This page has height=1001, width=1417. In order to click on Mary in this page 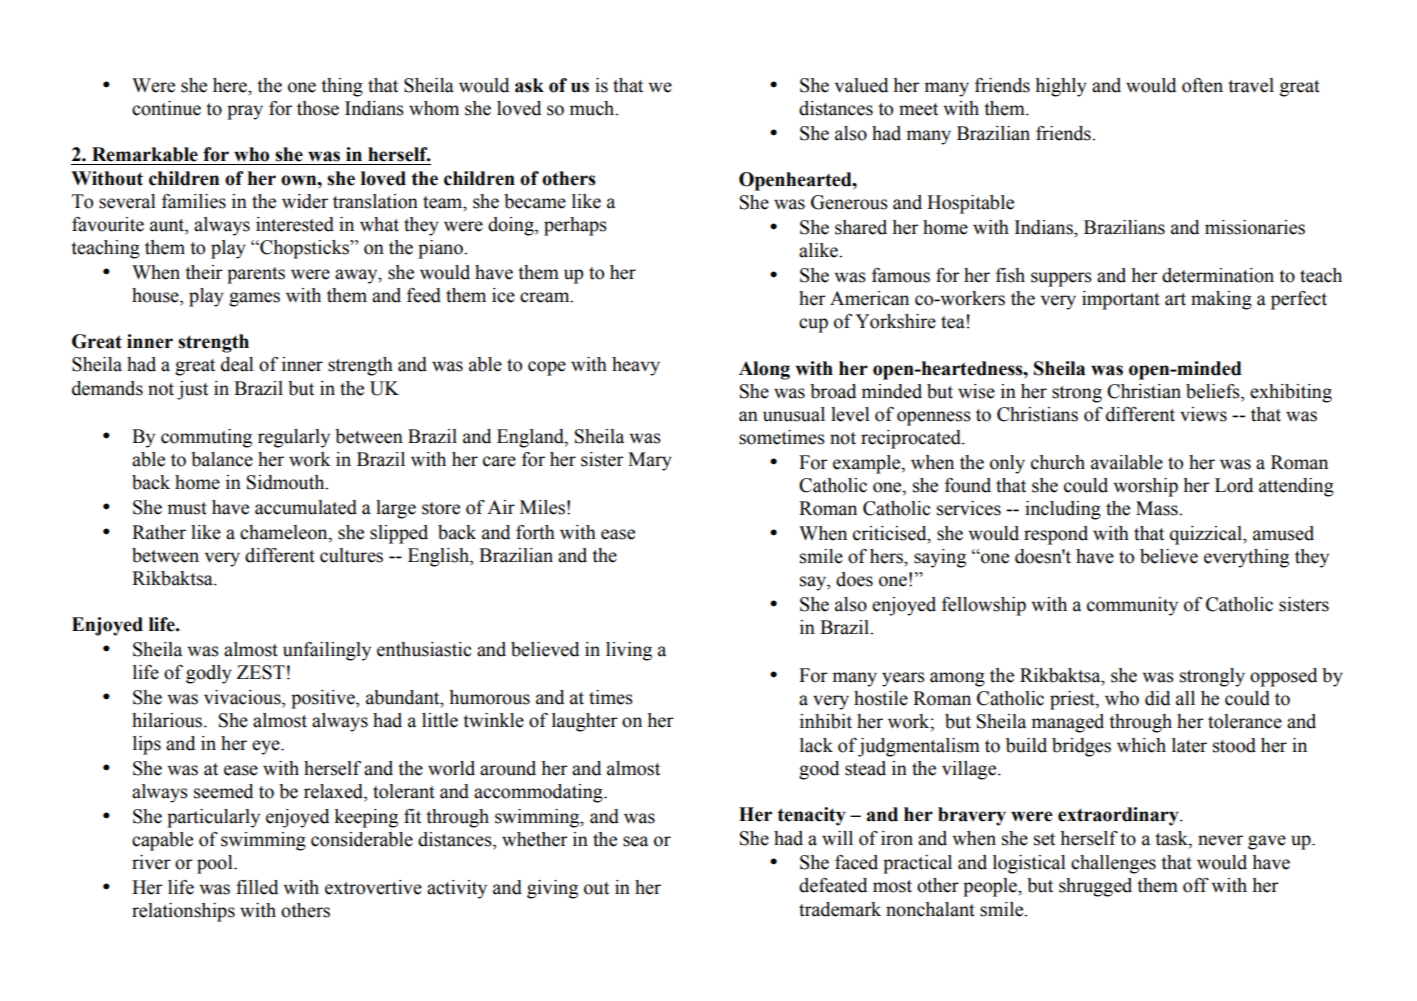, I will do `click(650, 461)`.
